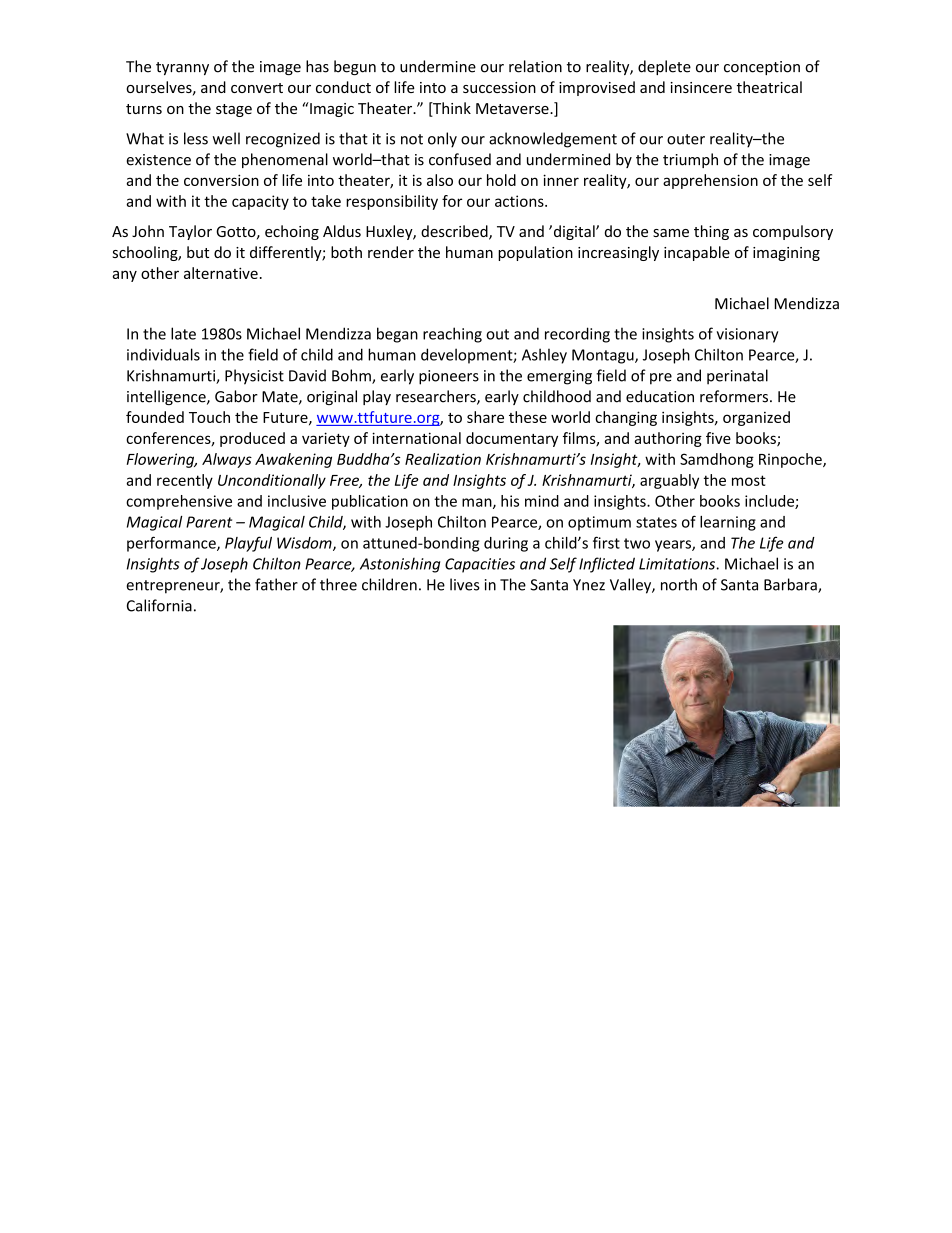  I want to click on insincere, so click(701, 87).
